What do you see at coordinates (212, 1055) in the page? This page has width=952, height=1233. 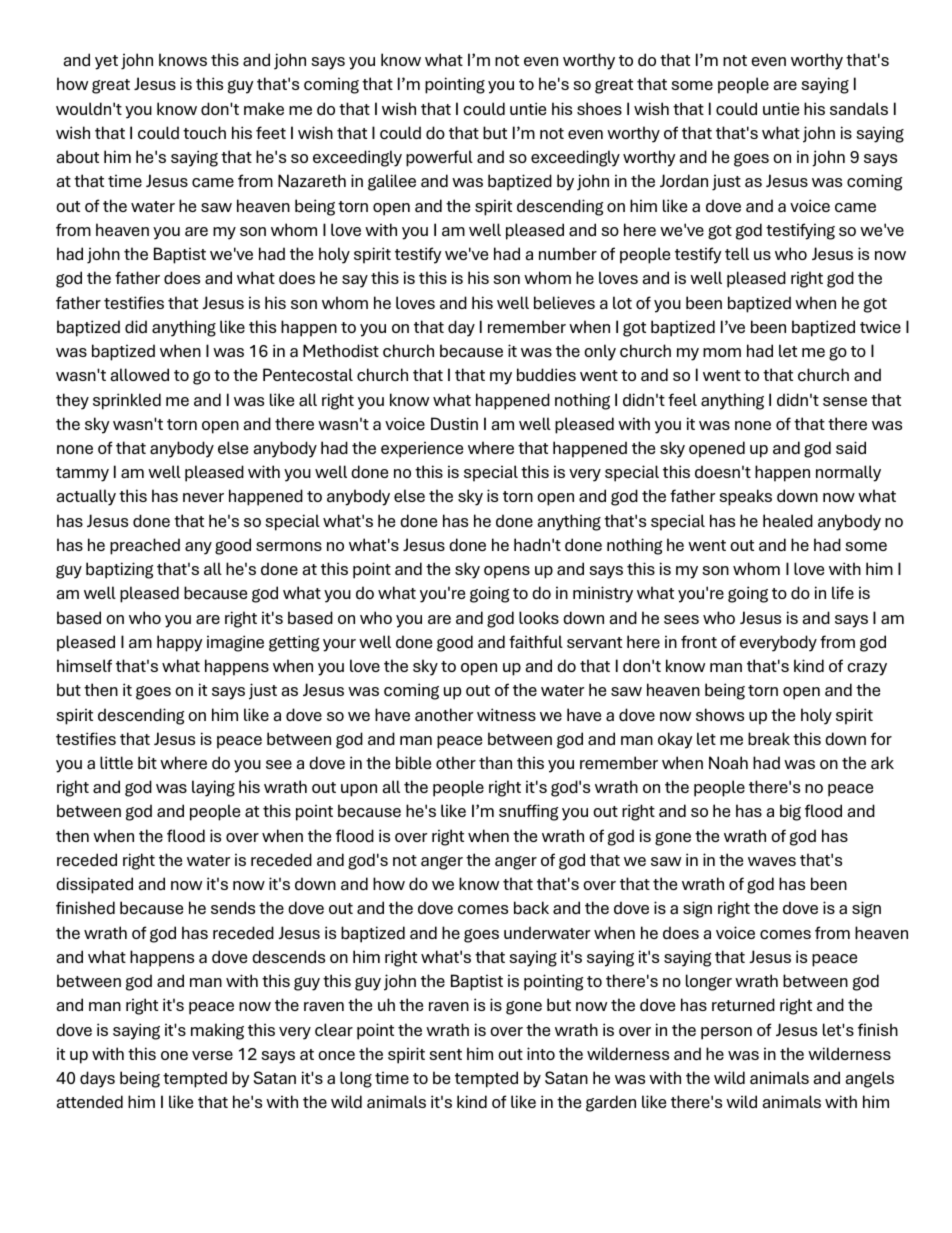 I see `verse` at bounding box center [212, 1055].
